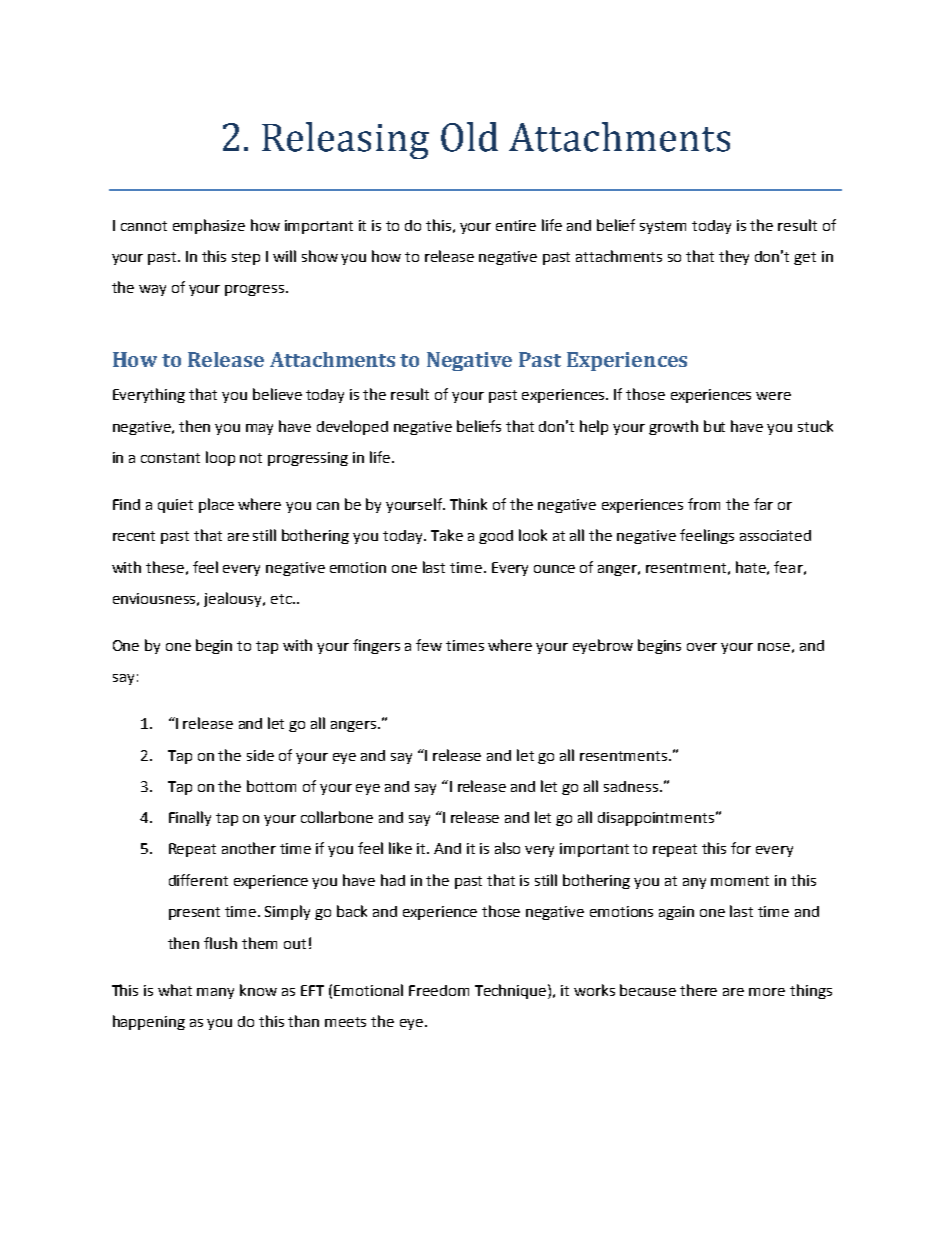 The image size is (952, 1233). I want to click on emphasize, so click(209, 226).
